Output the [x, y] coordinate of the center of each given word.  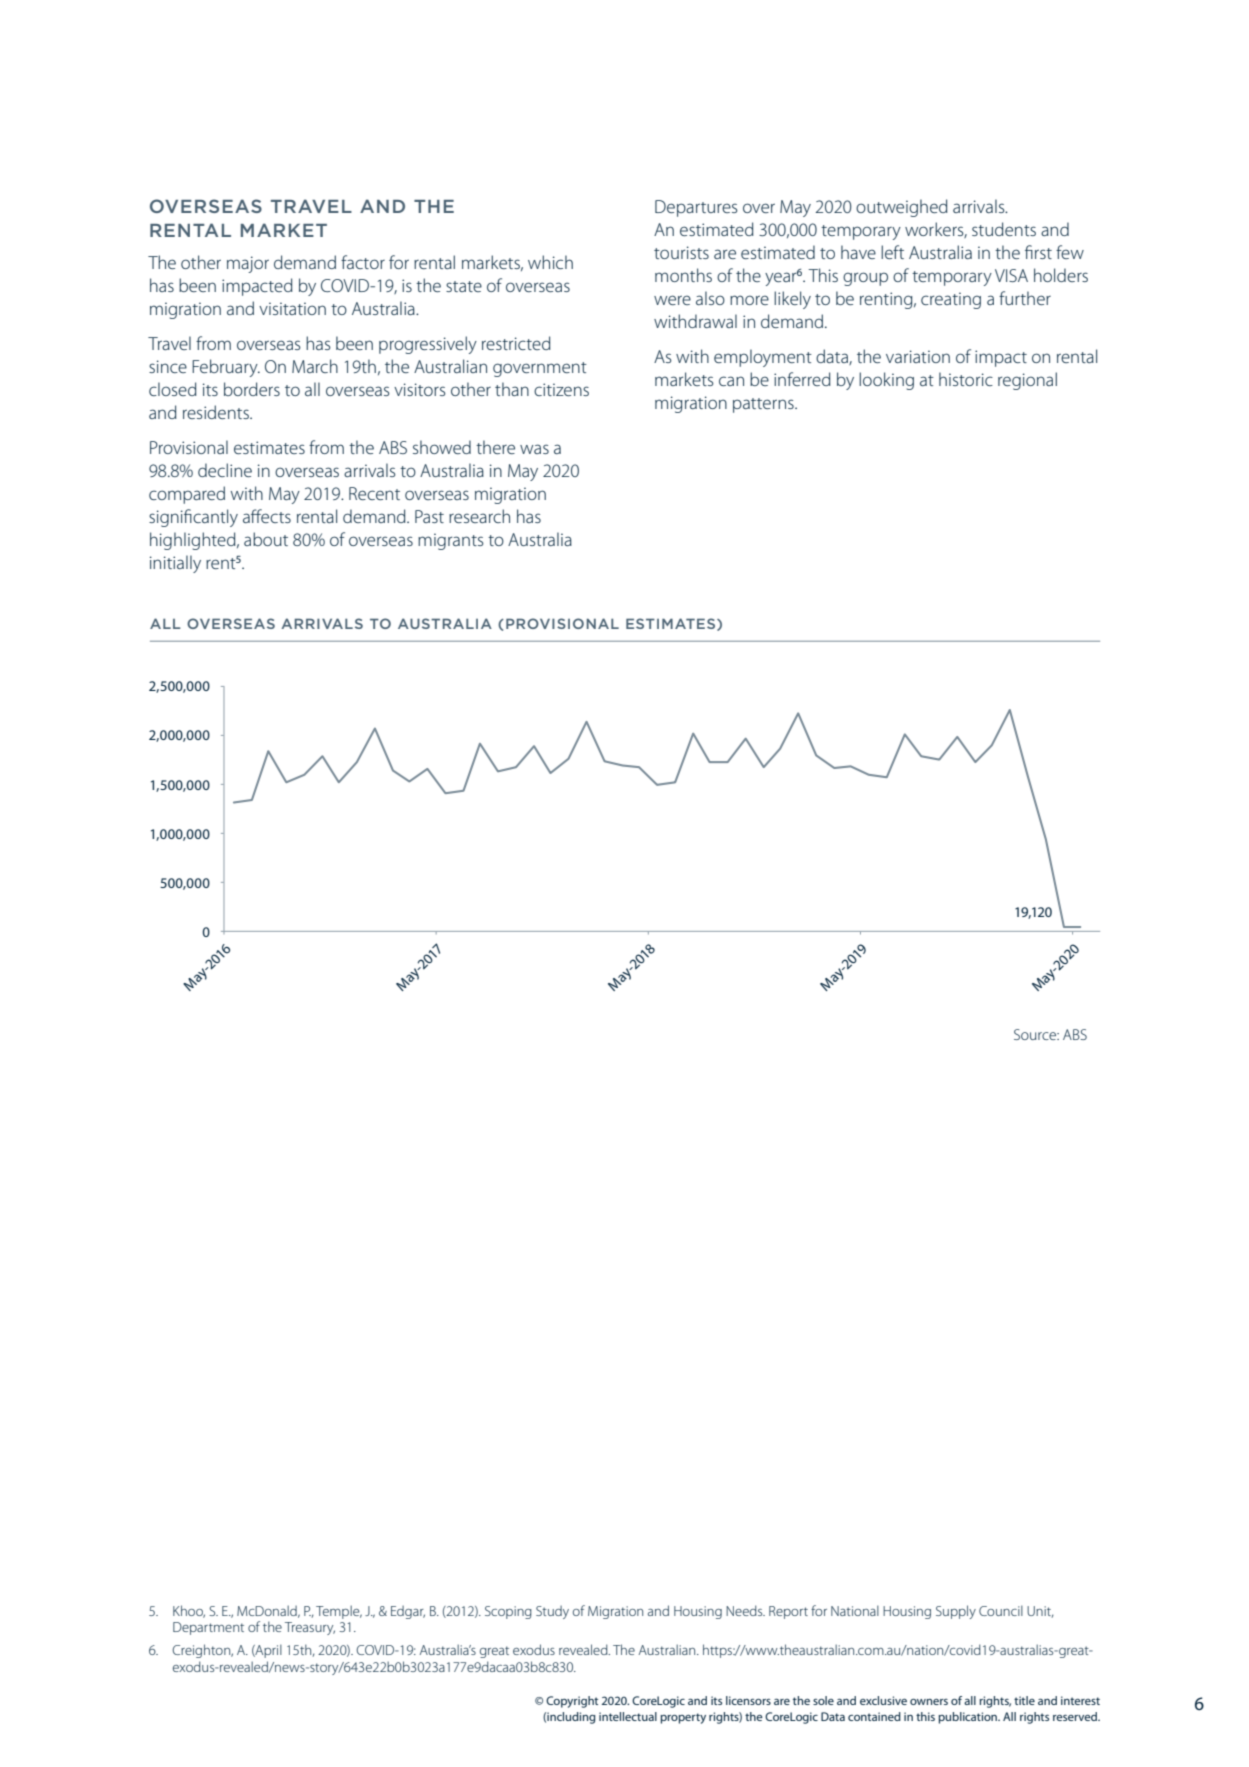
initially [175, 564]
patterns [764, 405]
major [248, 264]
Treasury [310, 1628]
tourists [681, 252]
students [1004, 229]
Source [1036, 1034]
